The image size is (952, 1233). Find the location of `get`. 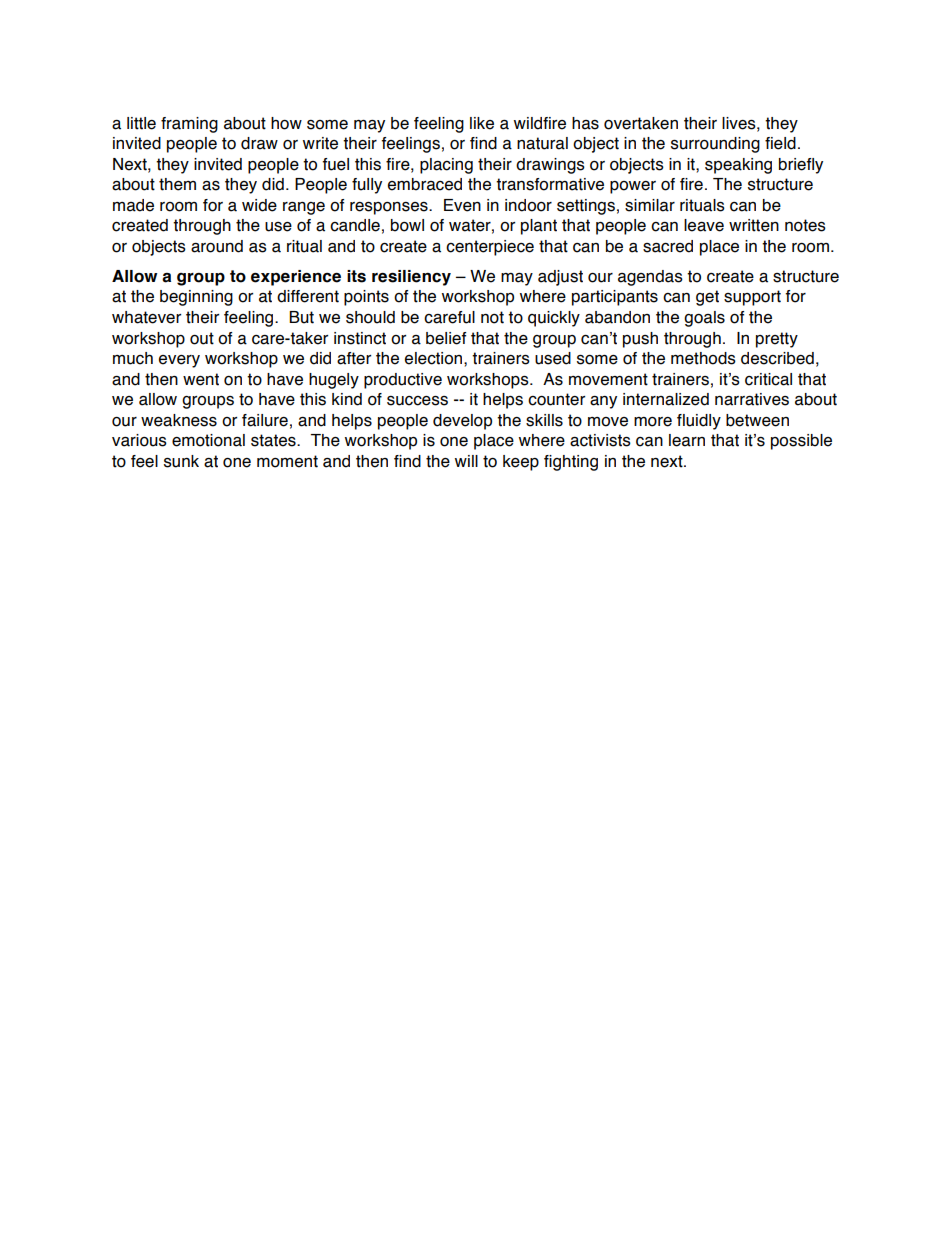

get is located at coordinates (707, 298).
